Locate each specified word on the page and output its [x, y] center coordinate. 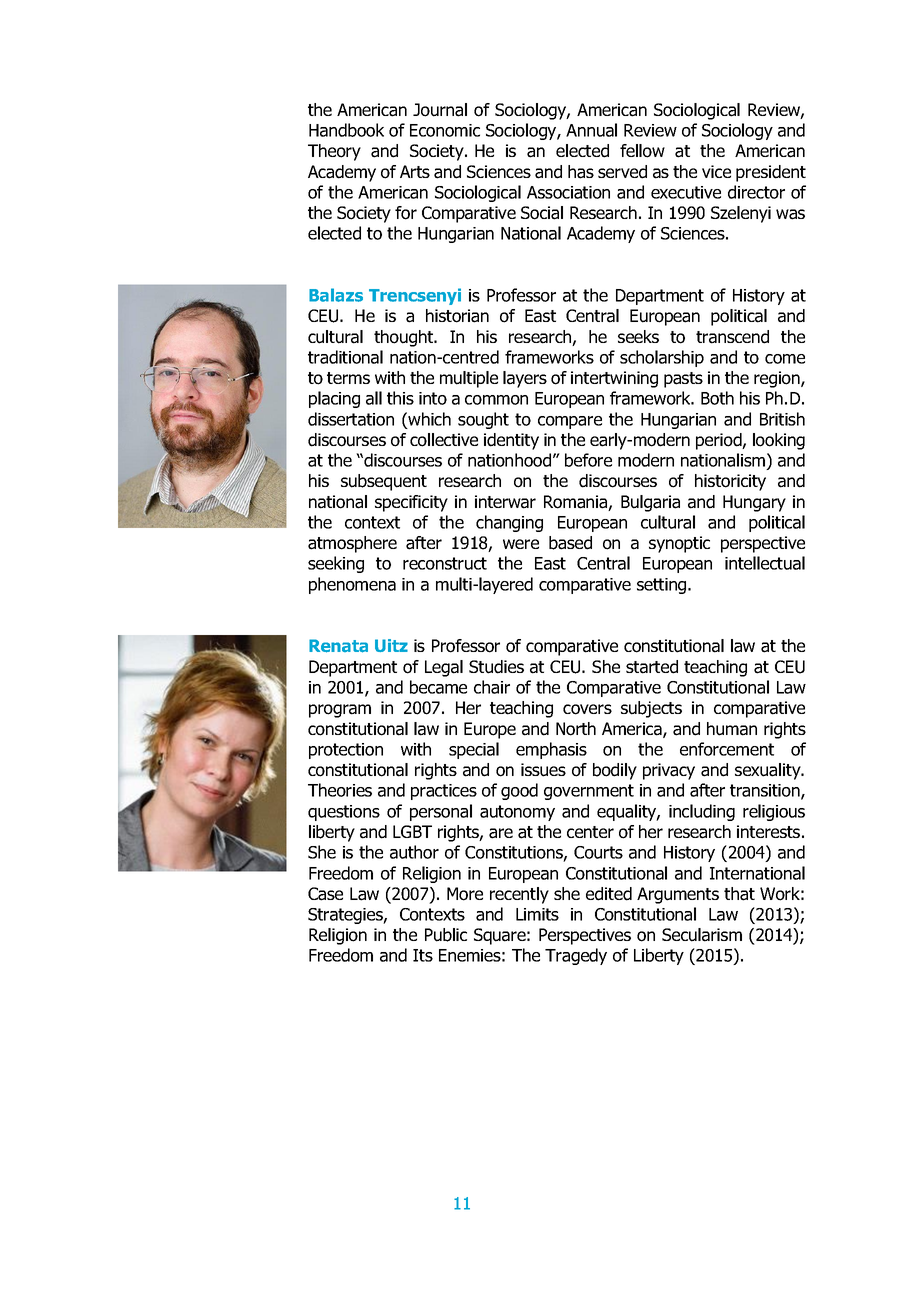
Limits [537, 914]
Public [446, 935]
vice [716, 171]
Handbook [346, 130]
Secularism [702, 935]
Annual [591, 130]
